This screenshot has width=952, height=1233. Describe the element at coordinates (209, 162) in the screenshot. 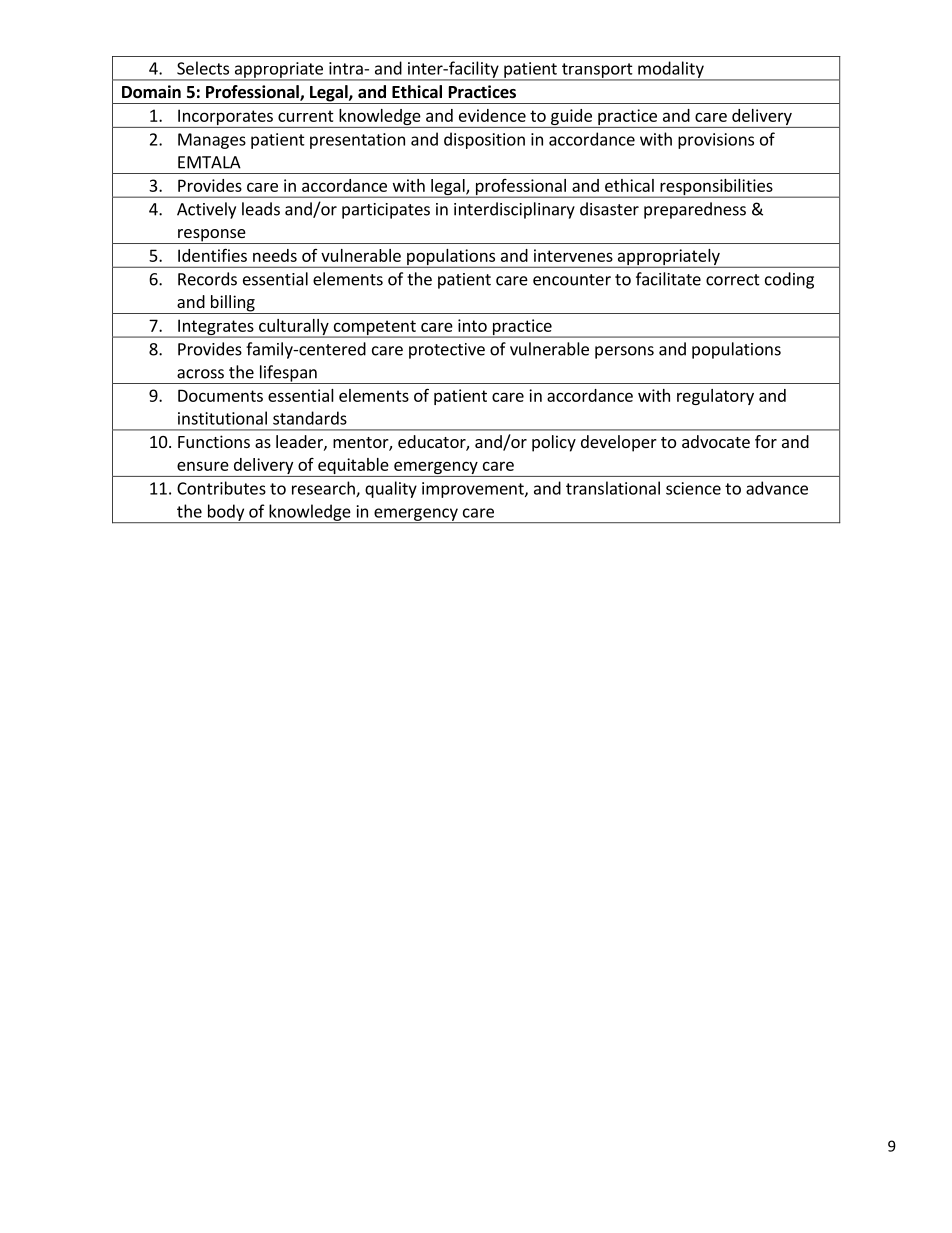

I see `EMTALA` at that location.
